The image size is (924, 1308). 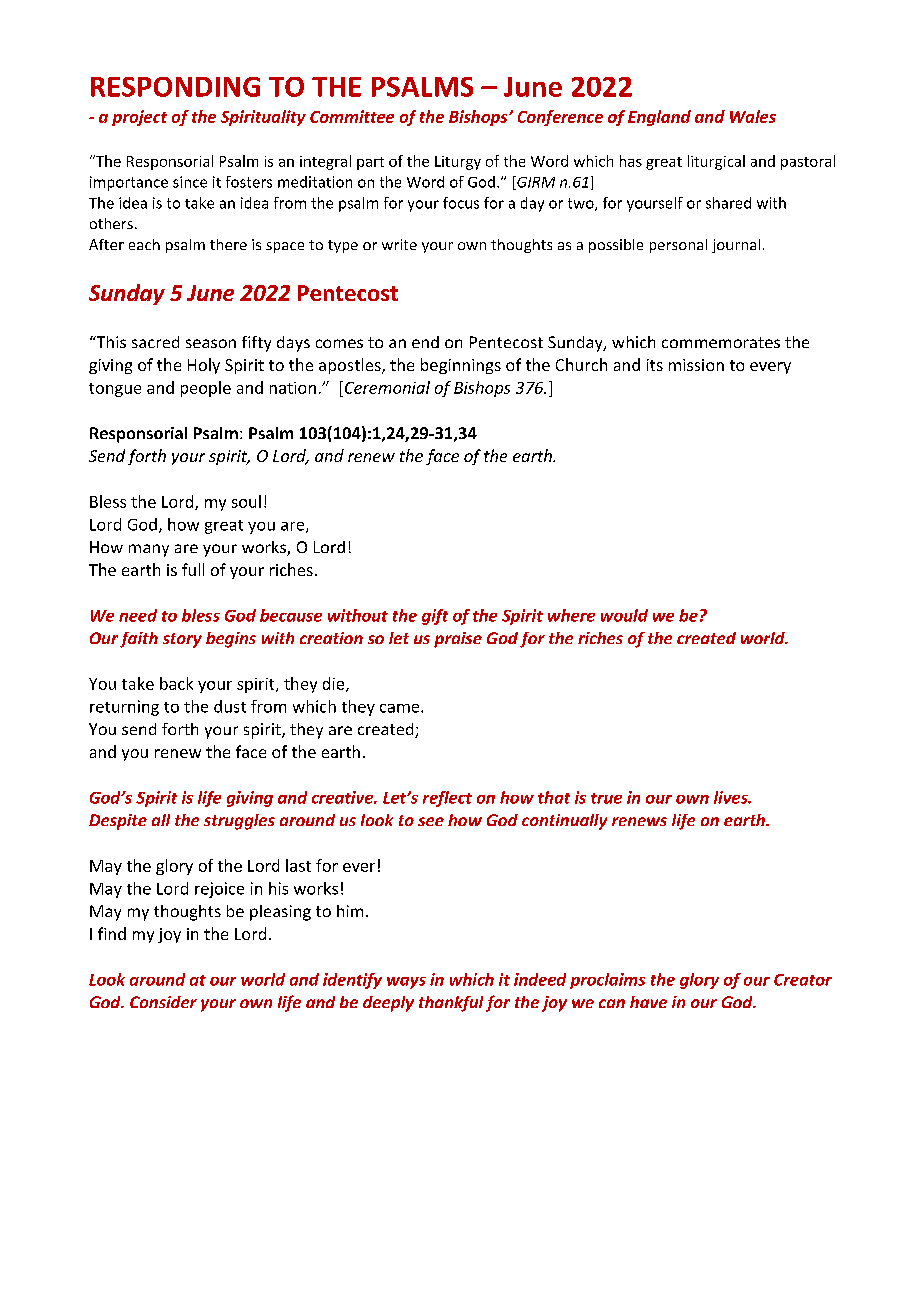 I want to click on thankful, so click(x=451, y=1004).
